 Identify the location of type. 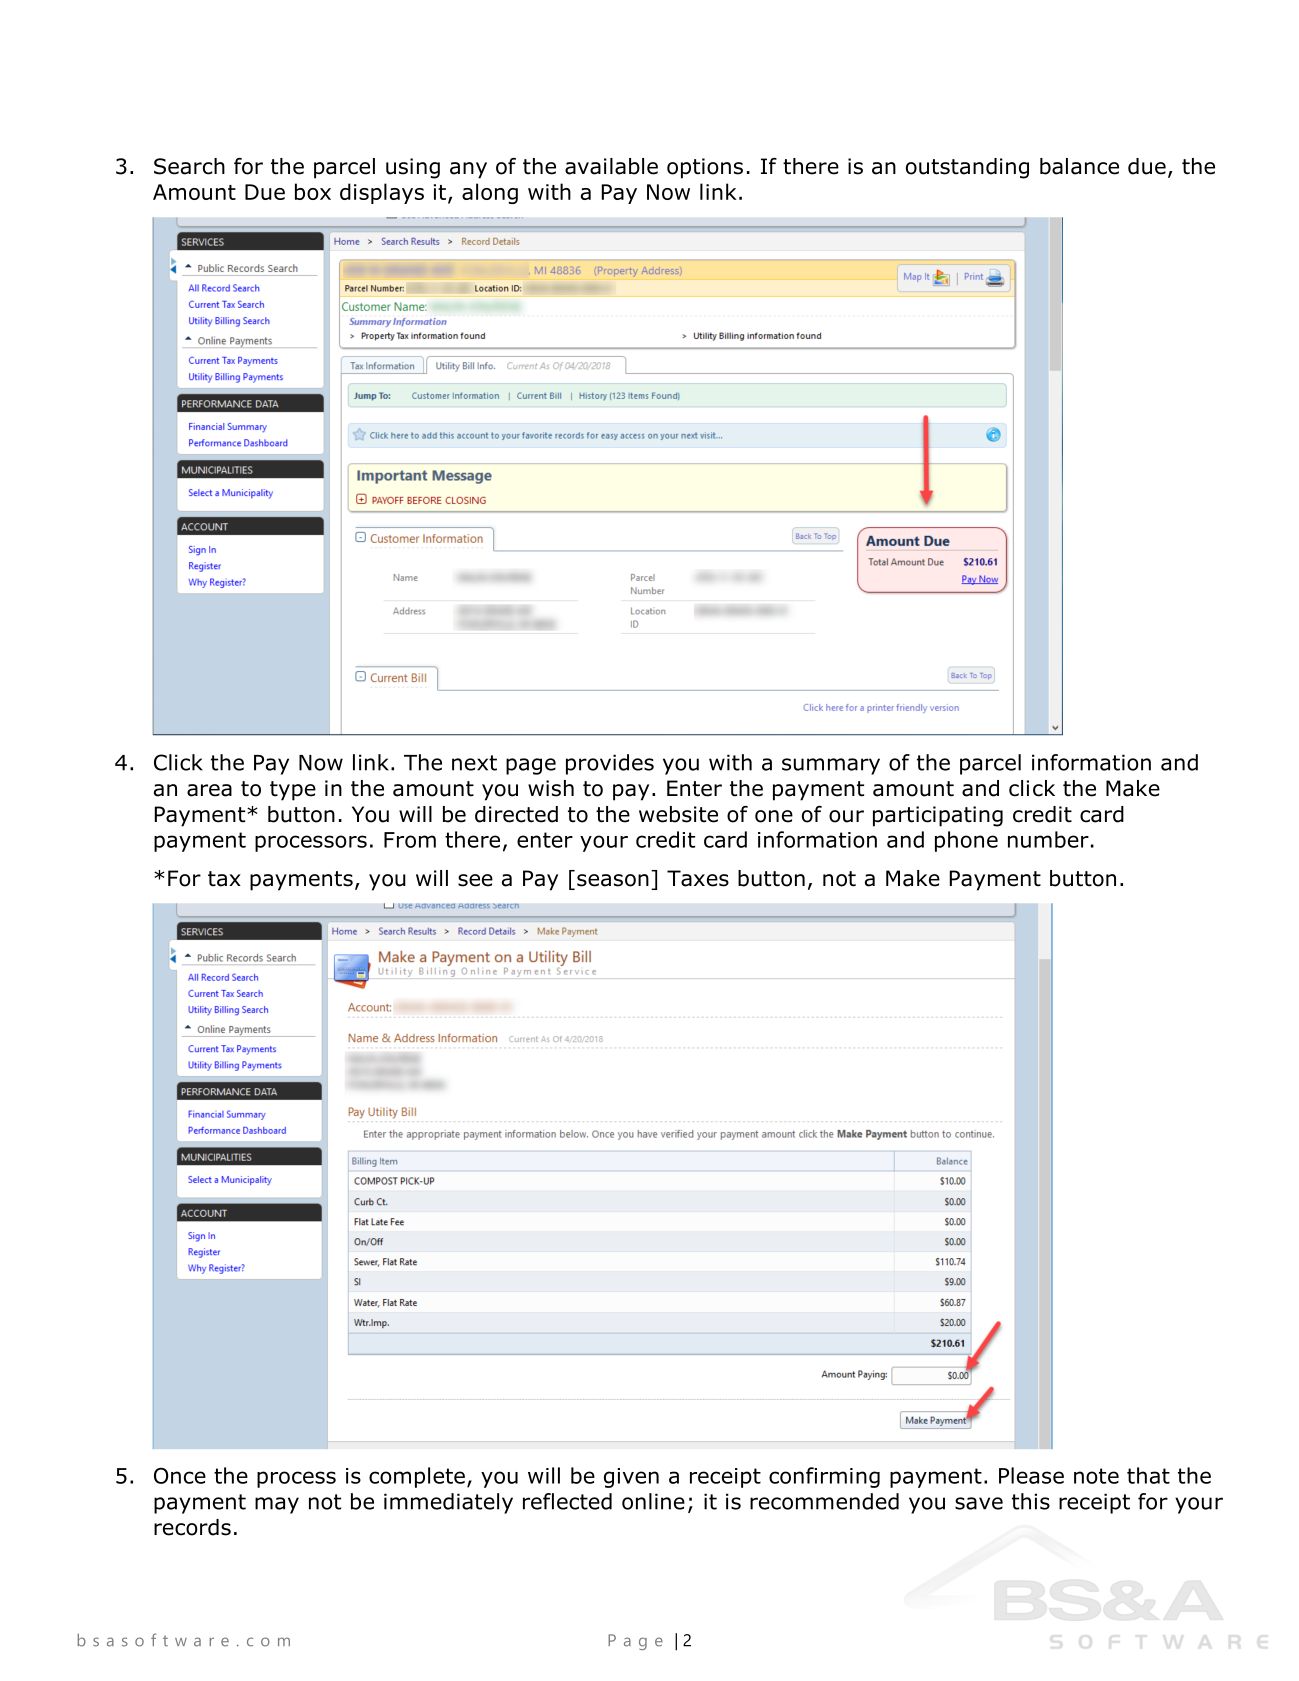
(293, 791).
